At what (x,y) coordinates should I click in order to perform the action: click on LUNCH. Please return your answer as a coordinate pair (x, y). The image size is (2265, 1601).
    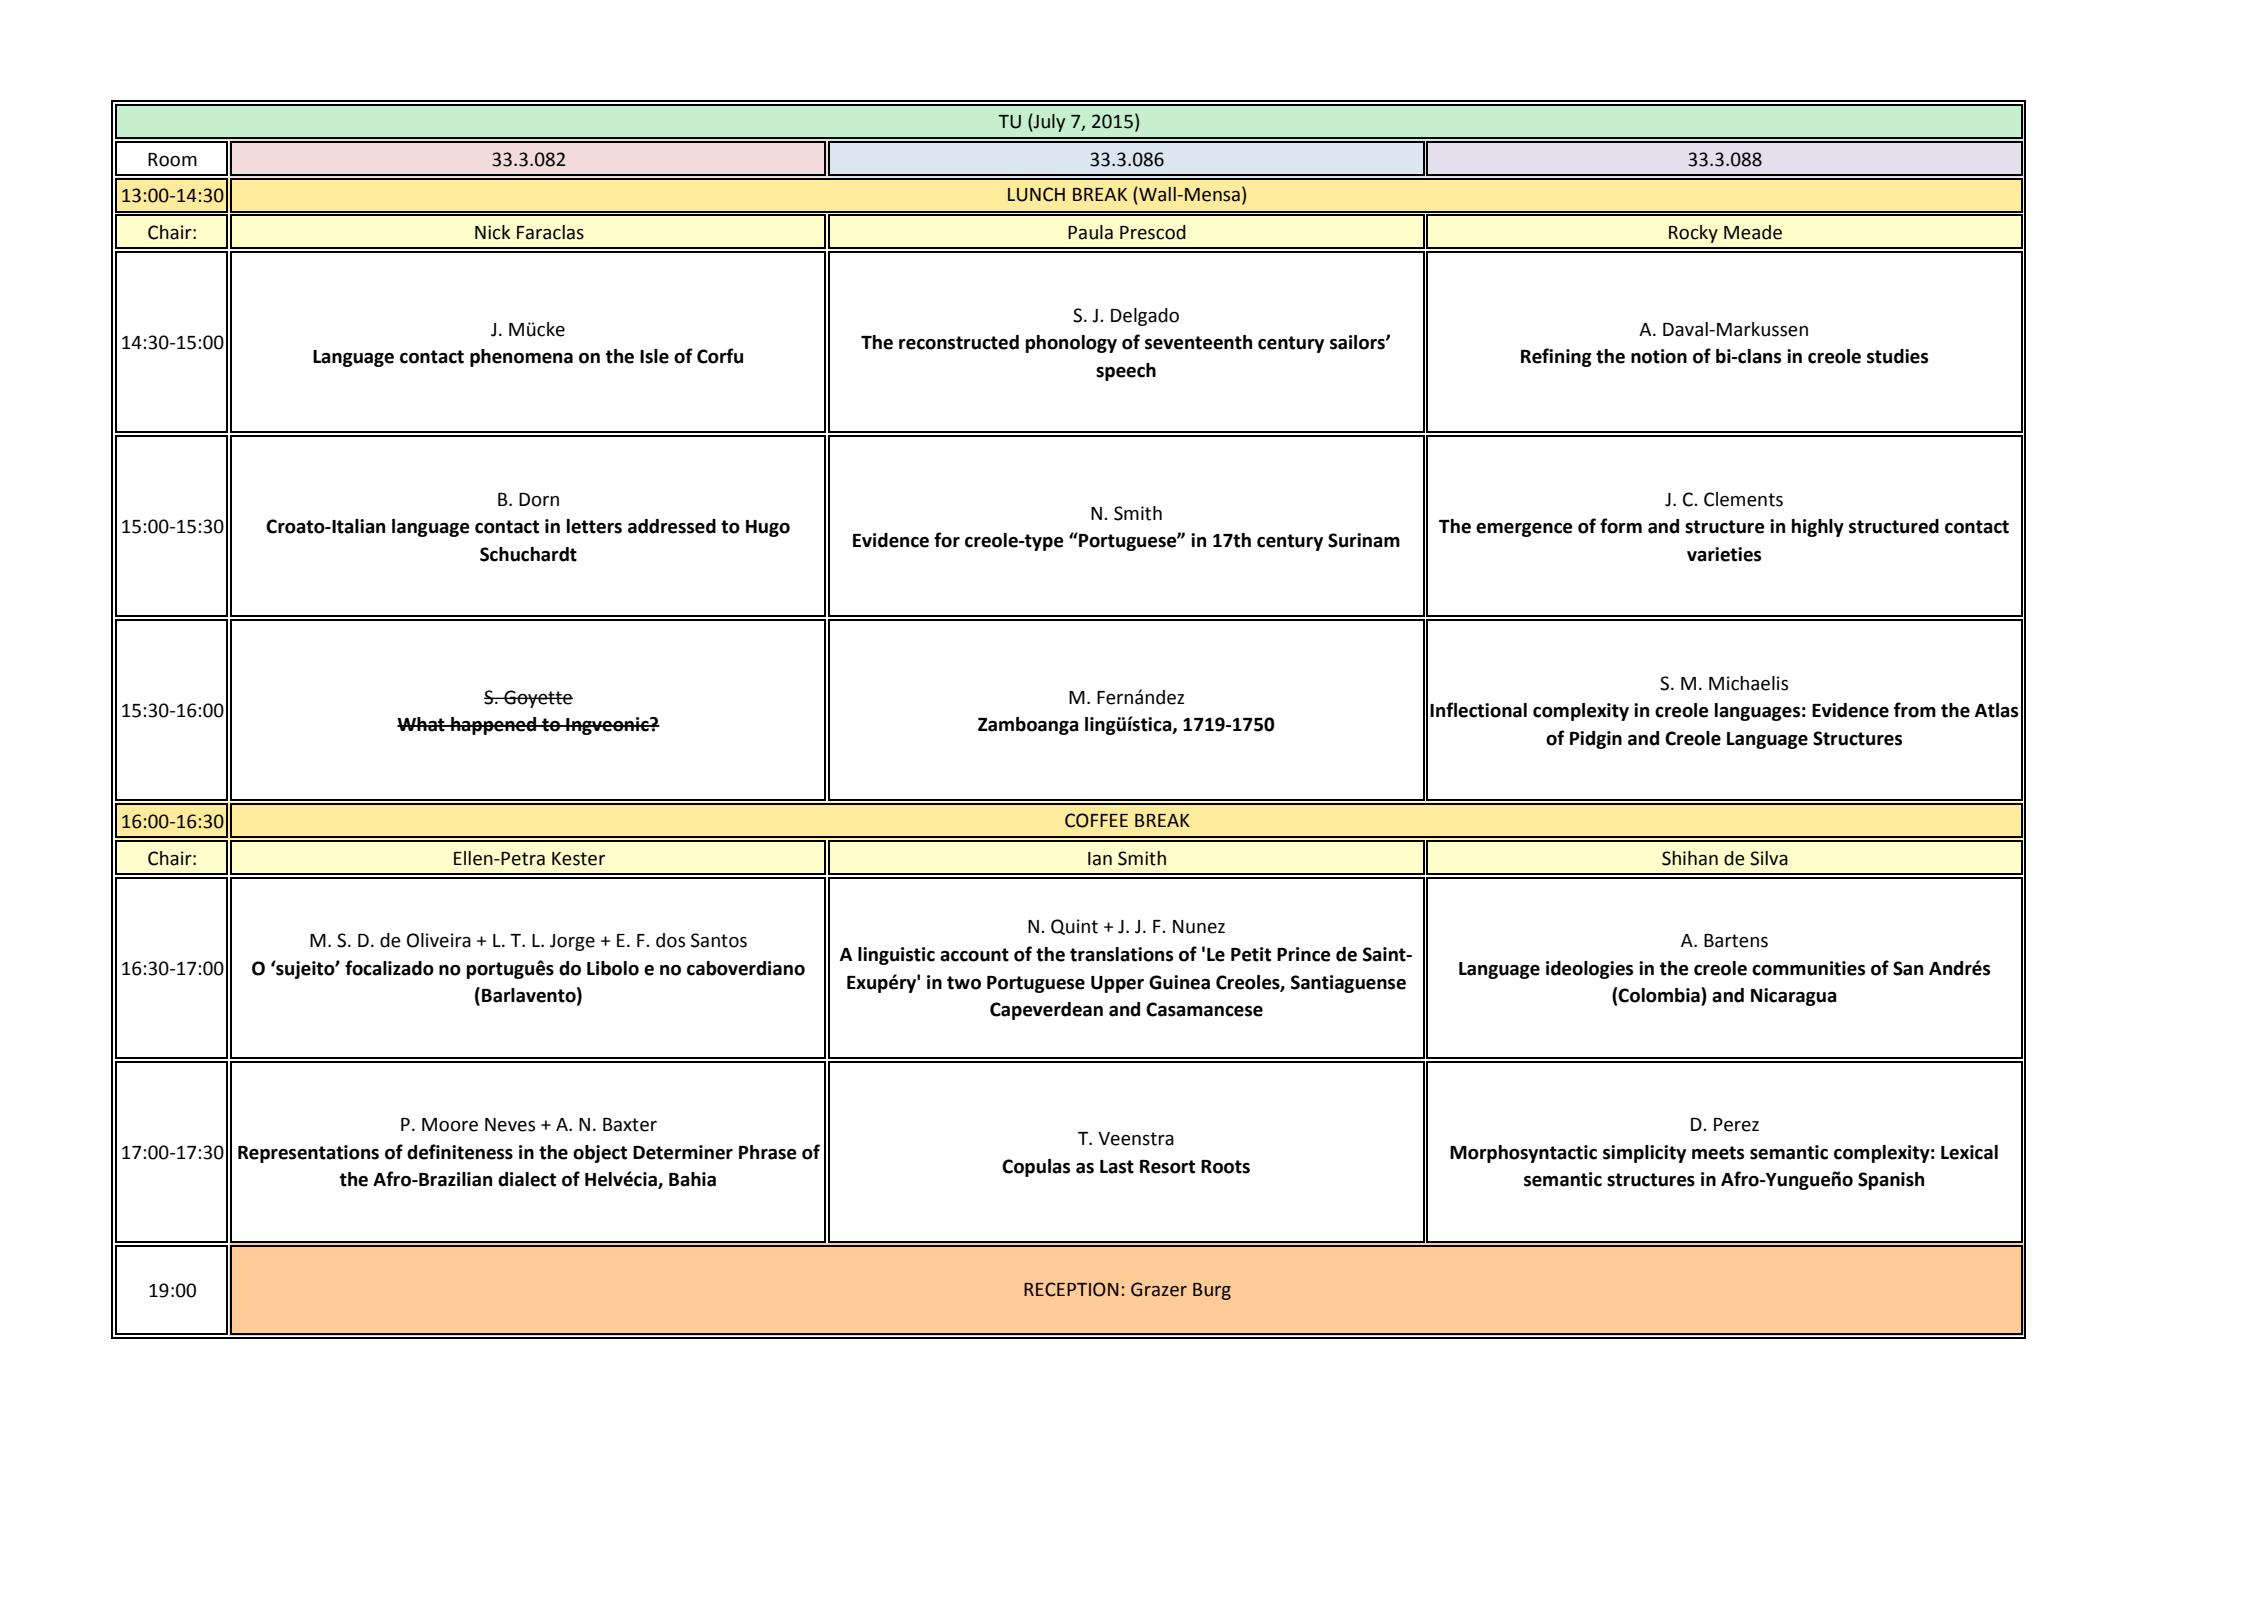
    Looking at the image, I should click on (1036, 194).
